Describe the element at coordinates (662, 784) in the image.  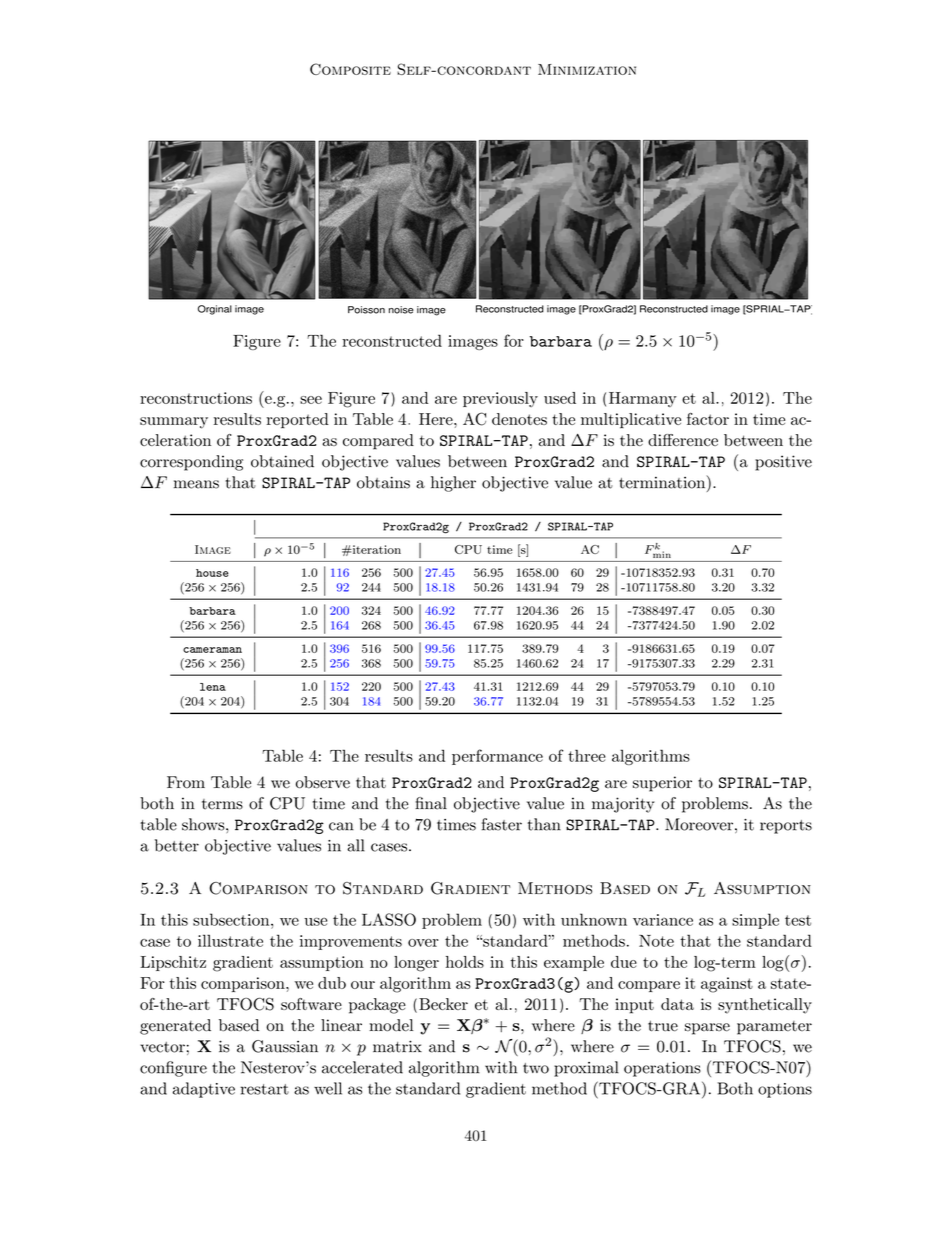
I see `superior` at that location.
